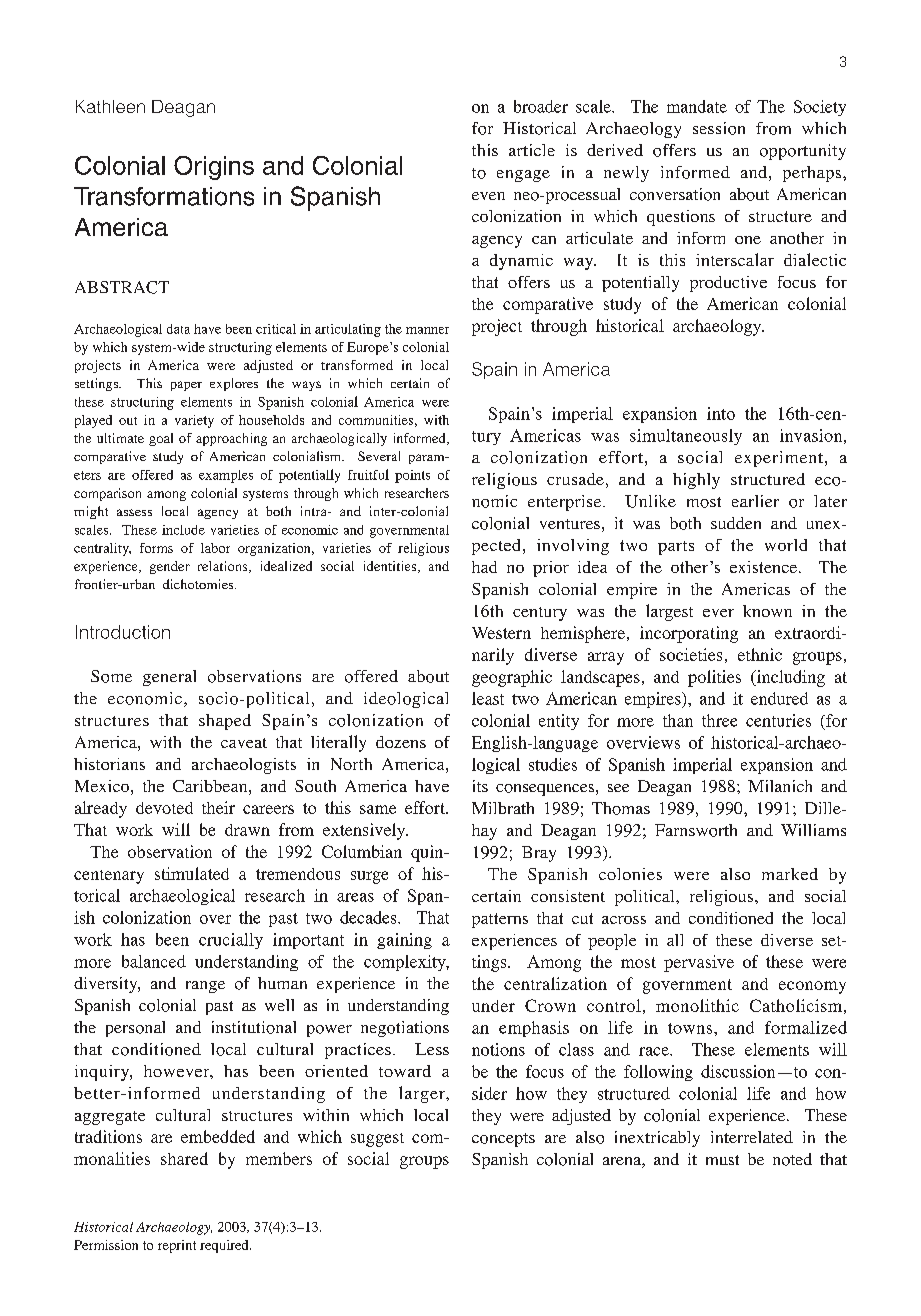 This screenshot has height=1316, width=921. I want to click on article, so click(532, 150).
